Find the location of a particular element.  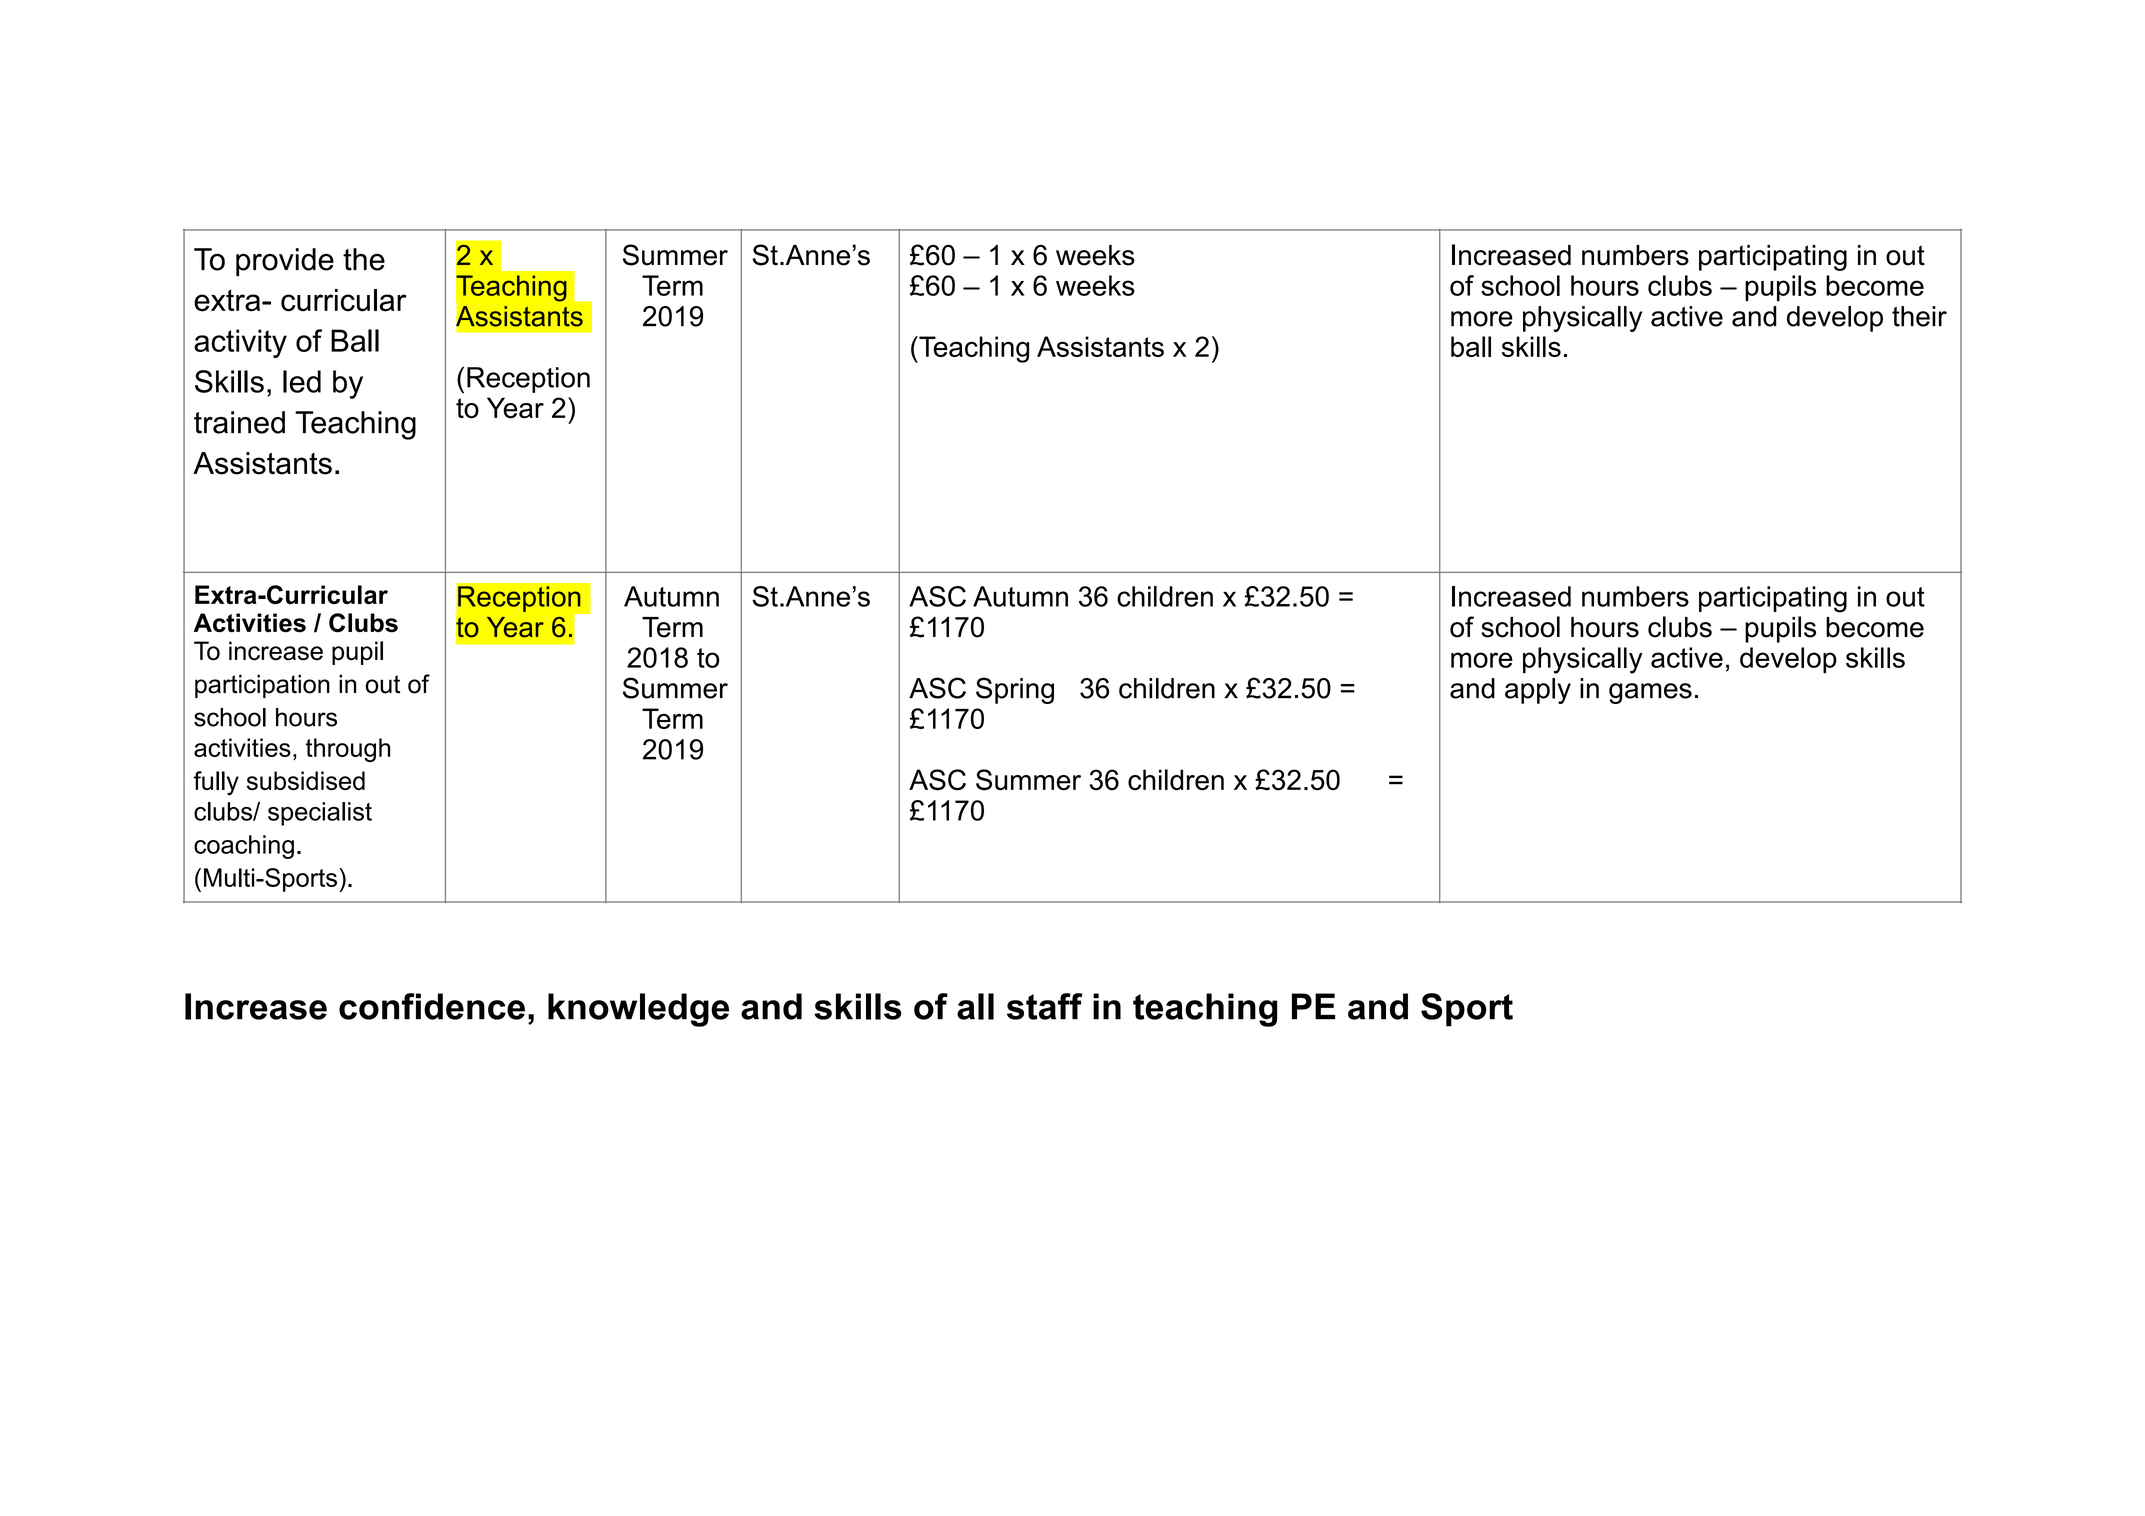

staff is located at coordinates (1045, 1006).
